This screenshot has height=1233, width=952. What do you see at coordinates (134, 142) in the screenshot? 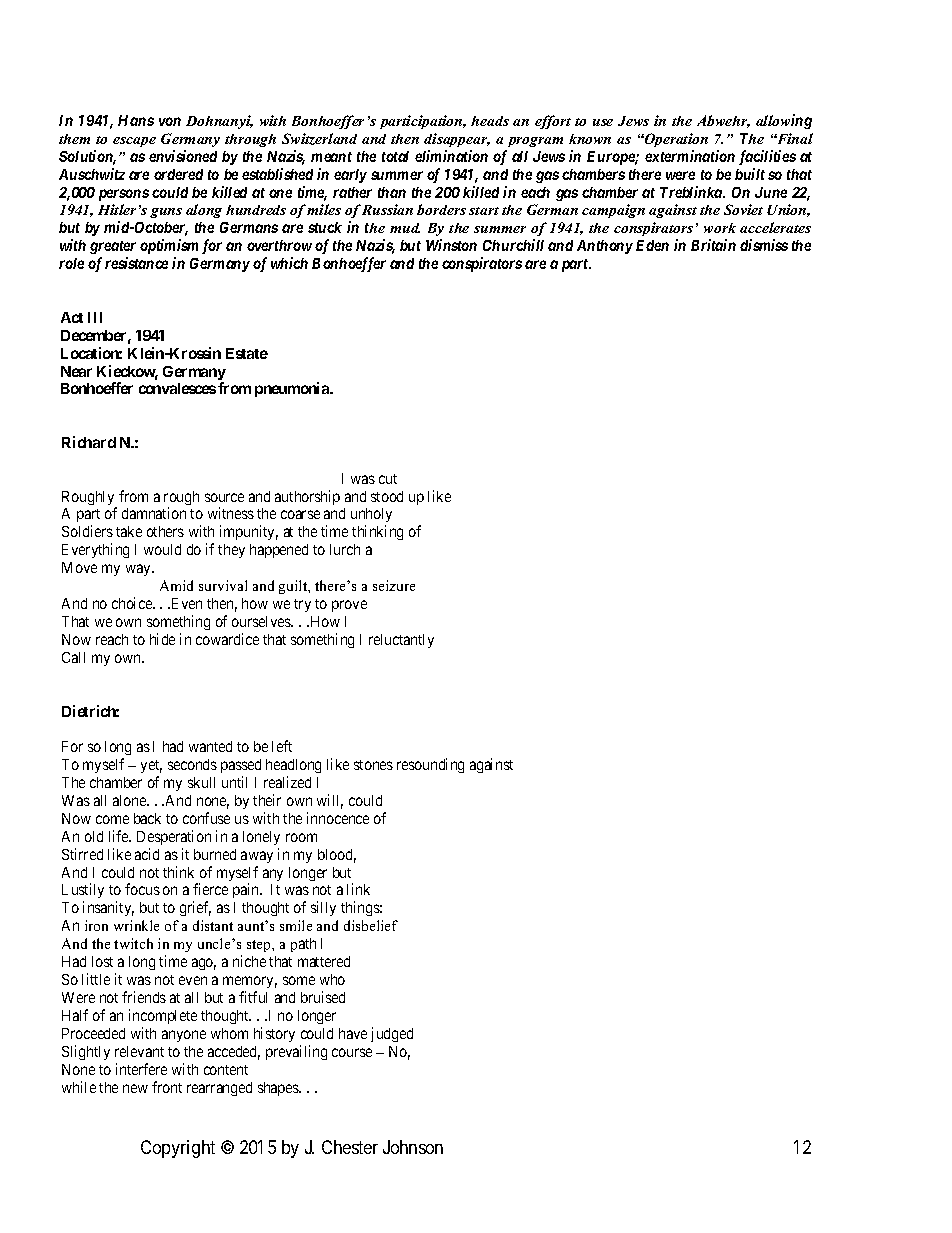
I see `escape` at bounding box center [134, 142].
